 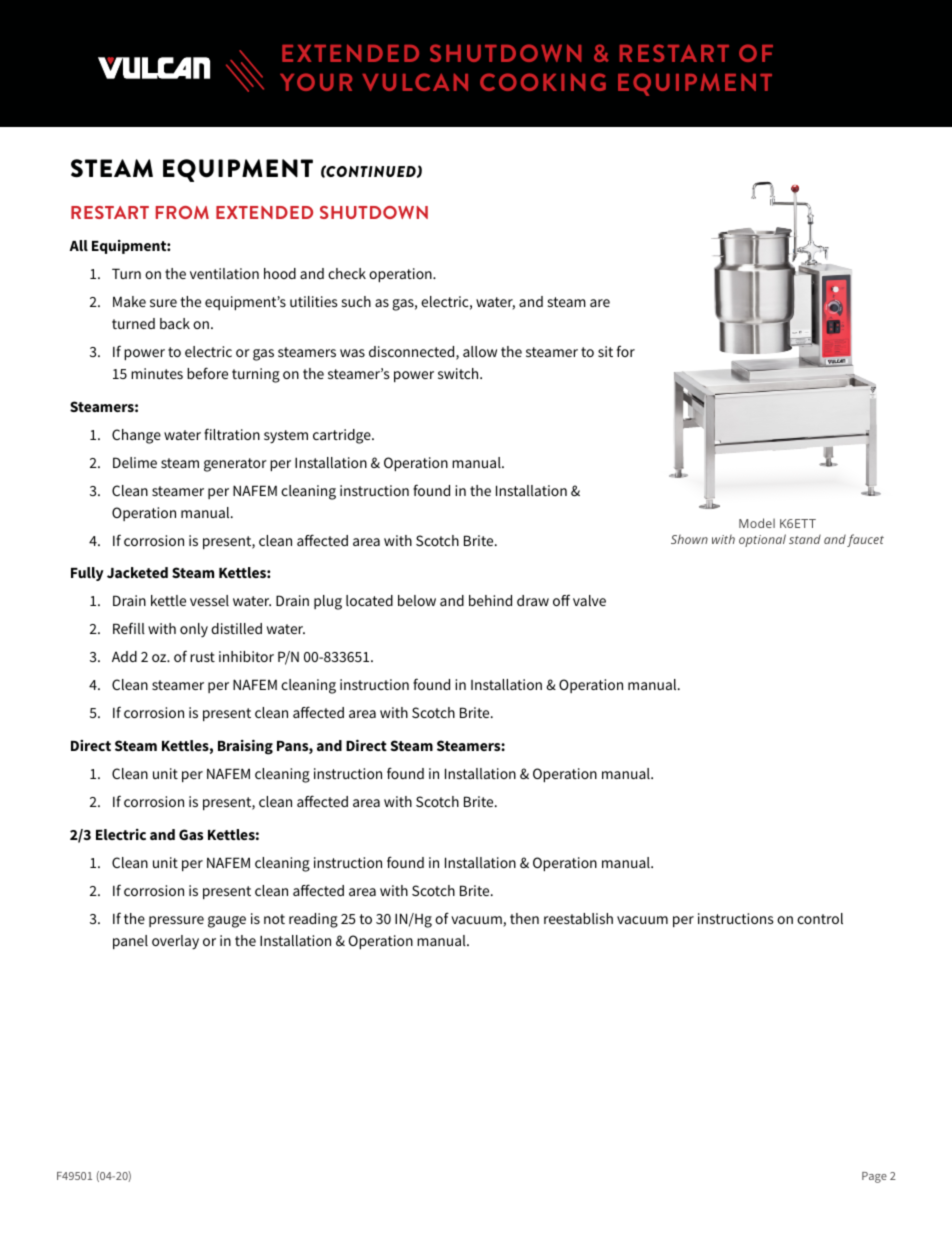 I want to click on then, so click(x=524, y=918).
